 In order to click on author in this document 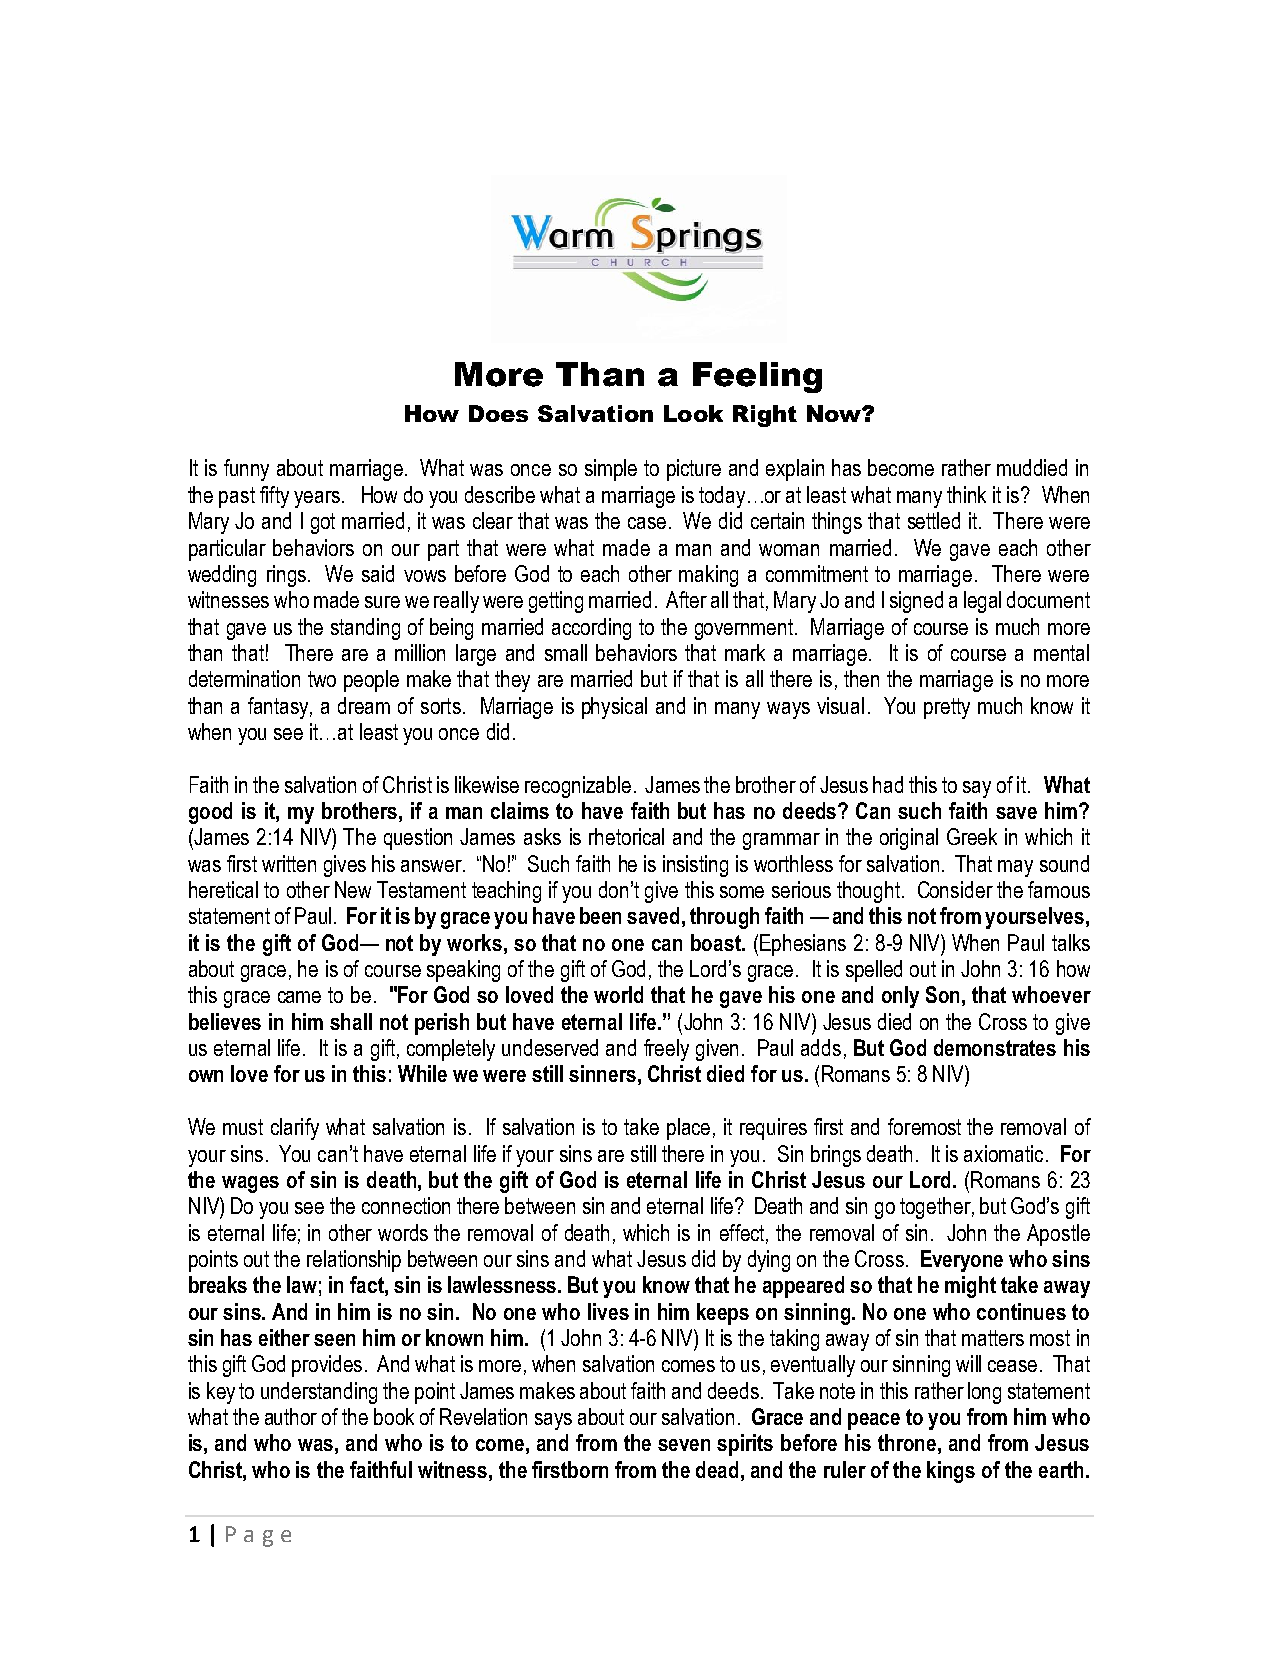, I will do `click(291, 1416)`.
